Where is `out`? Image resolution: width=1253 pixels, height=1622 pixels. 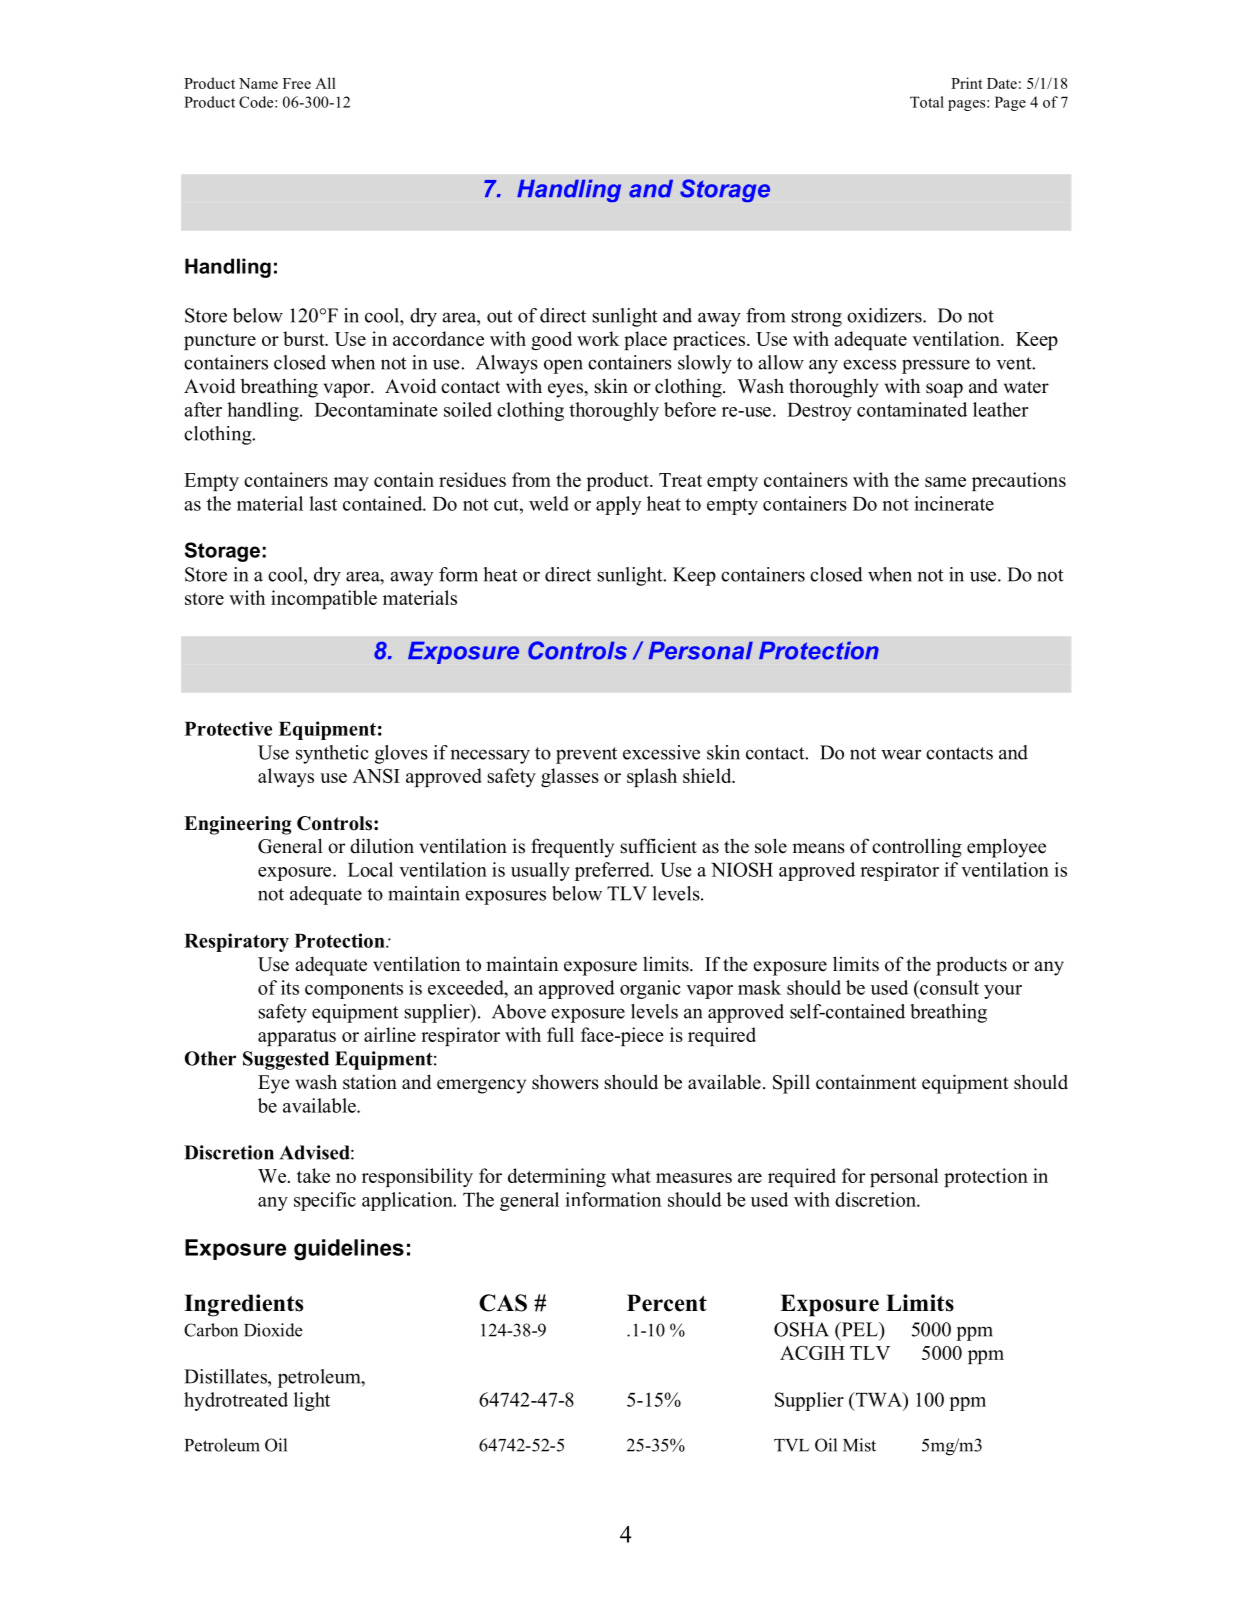
out is located at coordinates (500, 316).
